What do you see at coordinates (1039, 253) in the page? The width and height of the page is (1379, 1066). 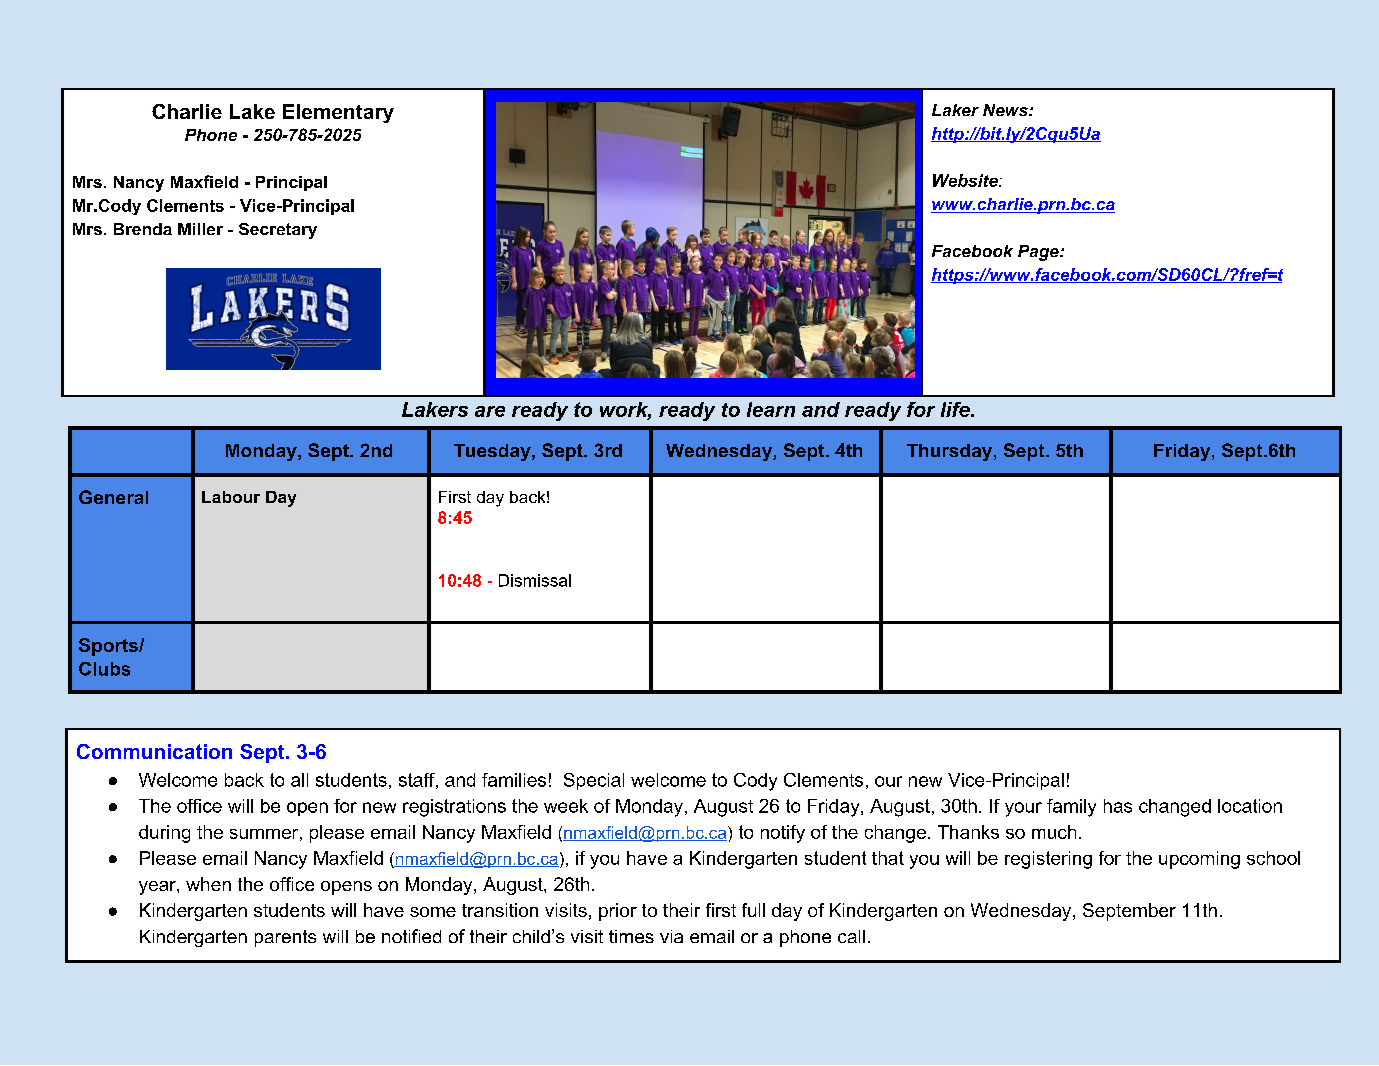 I see `Page` at bounding box center [1039, 253].
